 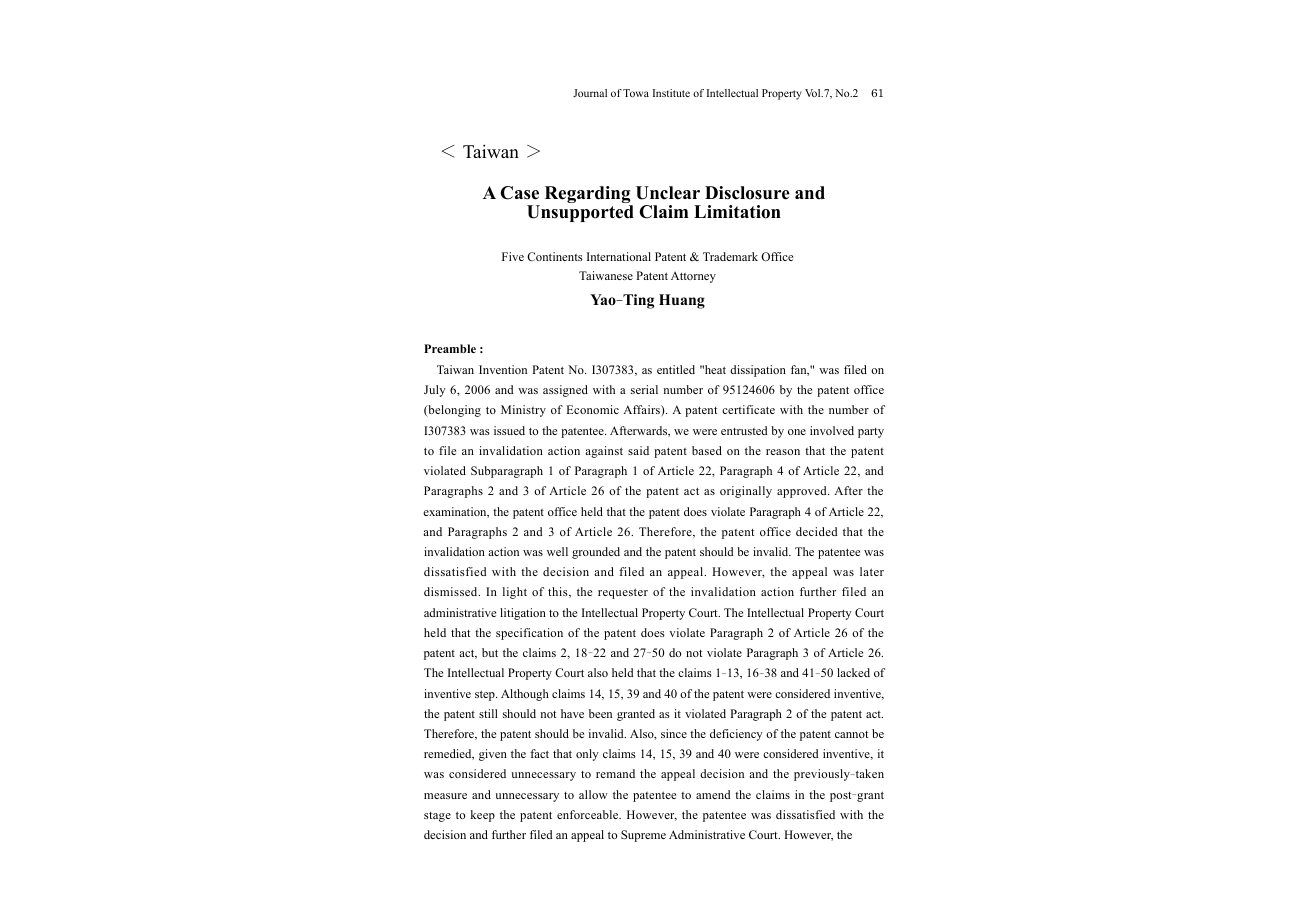 I want to click on Case, so click(x=519, y=193).
